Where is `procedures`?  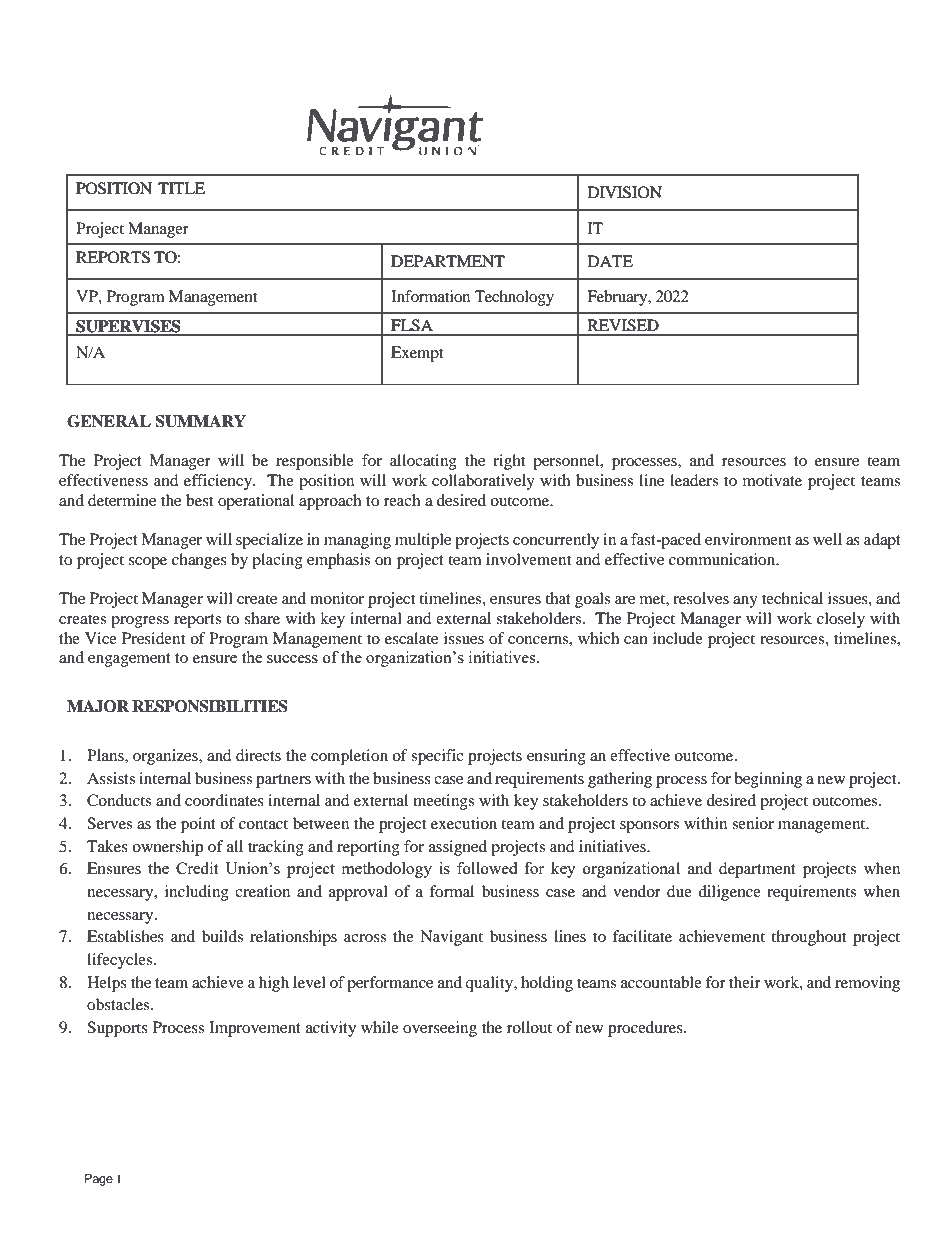
procedures is located at coordinates (646, 1029).
